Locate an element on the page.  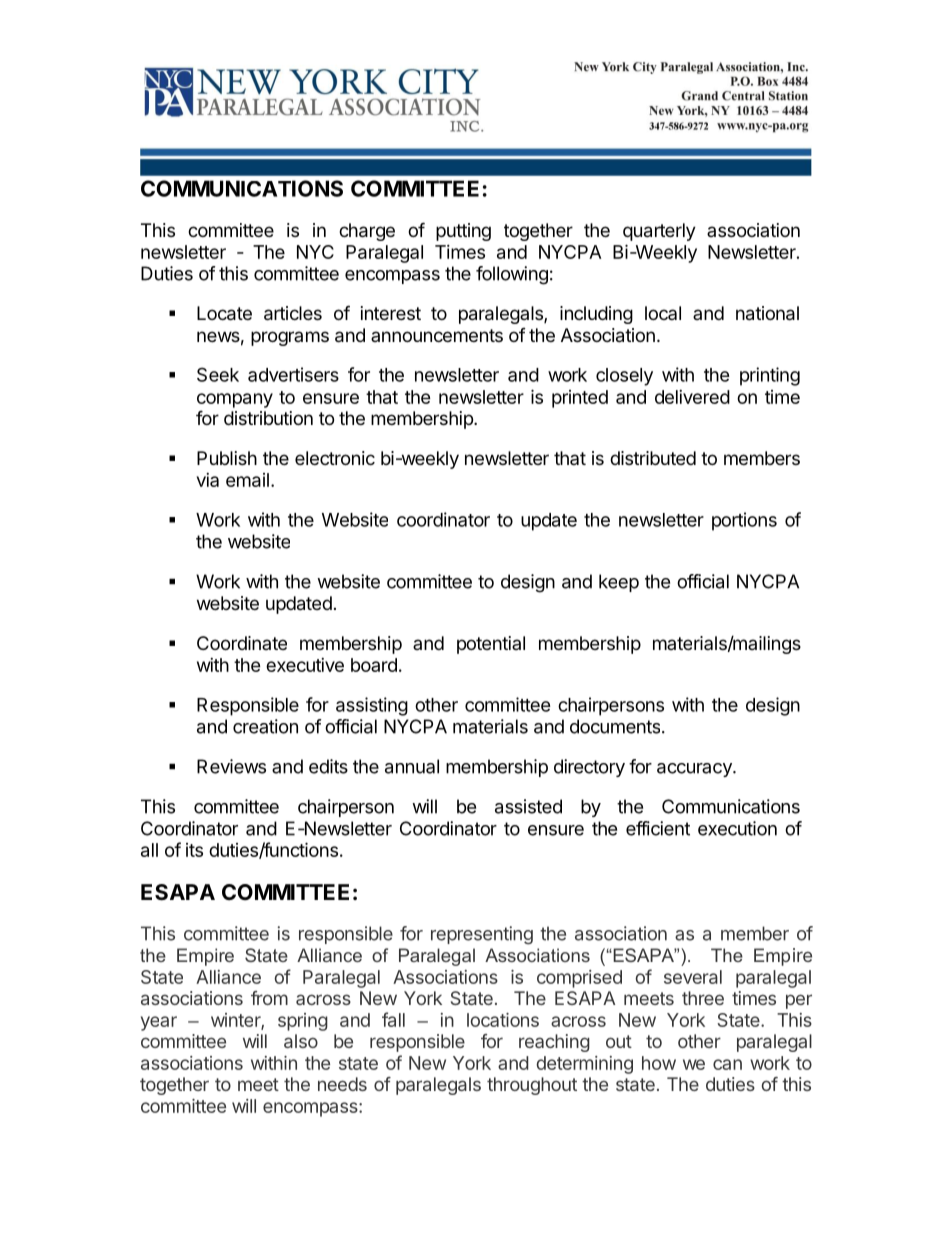
quarterly is located at coordinates (659, 232).
